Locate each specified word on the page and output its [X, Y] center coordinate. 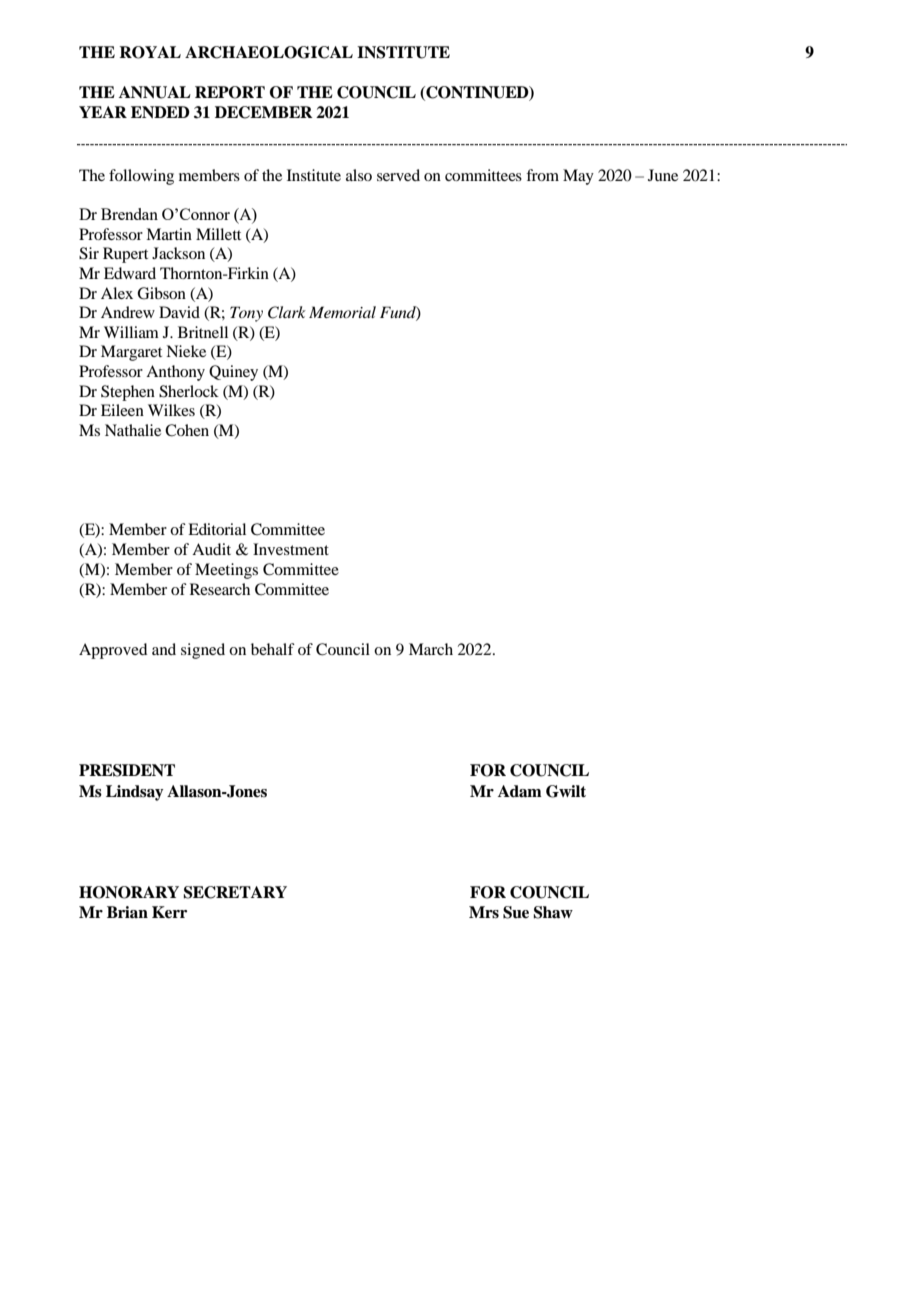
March [431, 649]
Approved [113, 651]
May [578, 177]
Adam [520, 791]
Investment [291, 549]
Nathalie [133, 430]
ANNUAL [155, 92]
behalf [273, 649]
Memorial [342, 312]
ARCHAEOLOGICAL [269, 52]
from [542, 175]
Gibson [161, 293]
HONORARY [129, 892]
